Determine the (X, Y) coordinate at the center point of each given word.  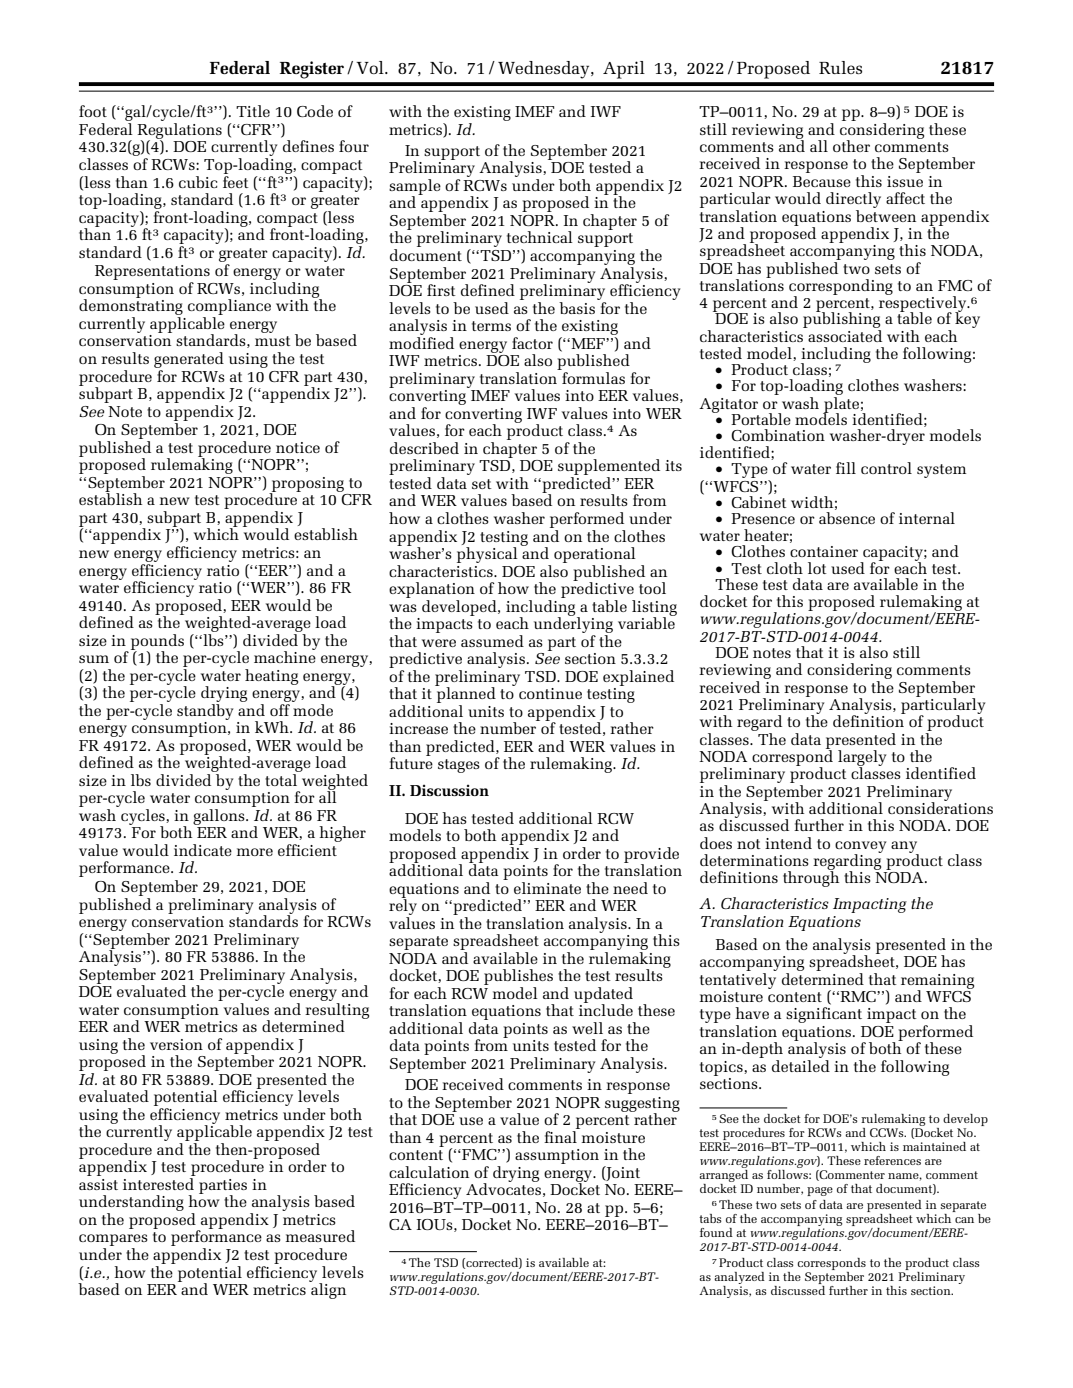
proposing (307, 485)
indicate (203, 850)
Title (253, 111)
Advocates (503, 1188)
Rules (840, 67)
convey (860, 848)
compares (113, 1241)
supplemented (609, 468)
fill (846, 468)
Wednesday (545, 70)
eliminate (547, 888)
